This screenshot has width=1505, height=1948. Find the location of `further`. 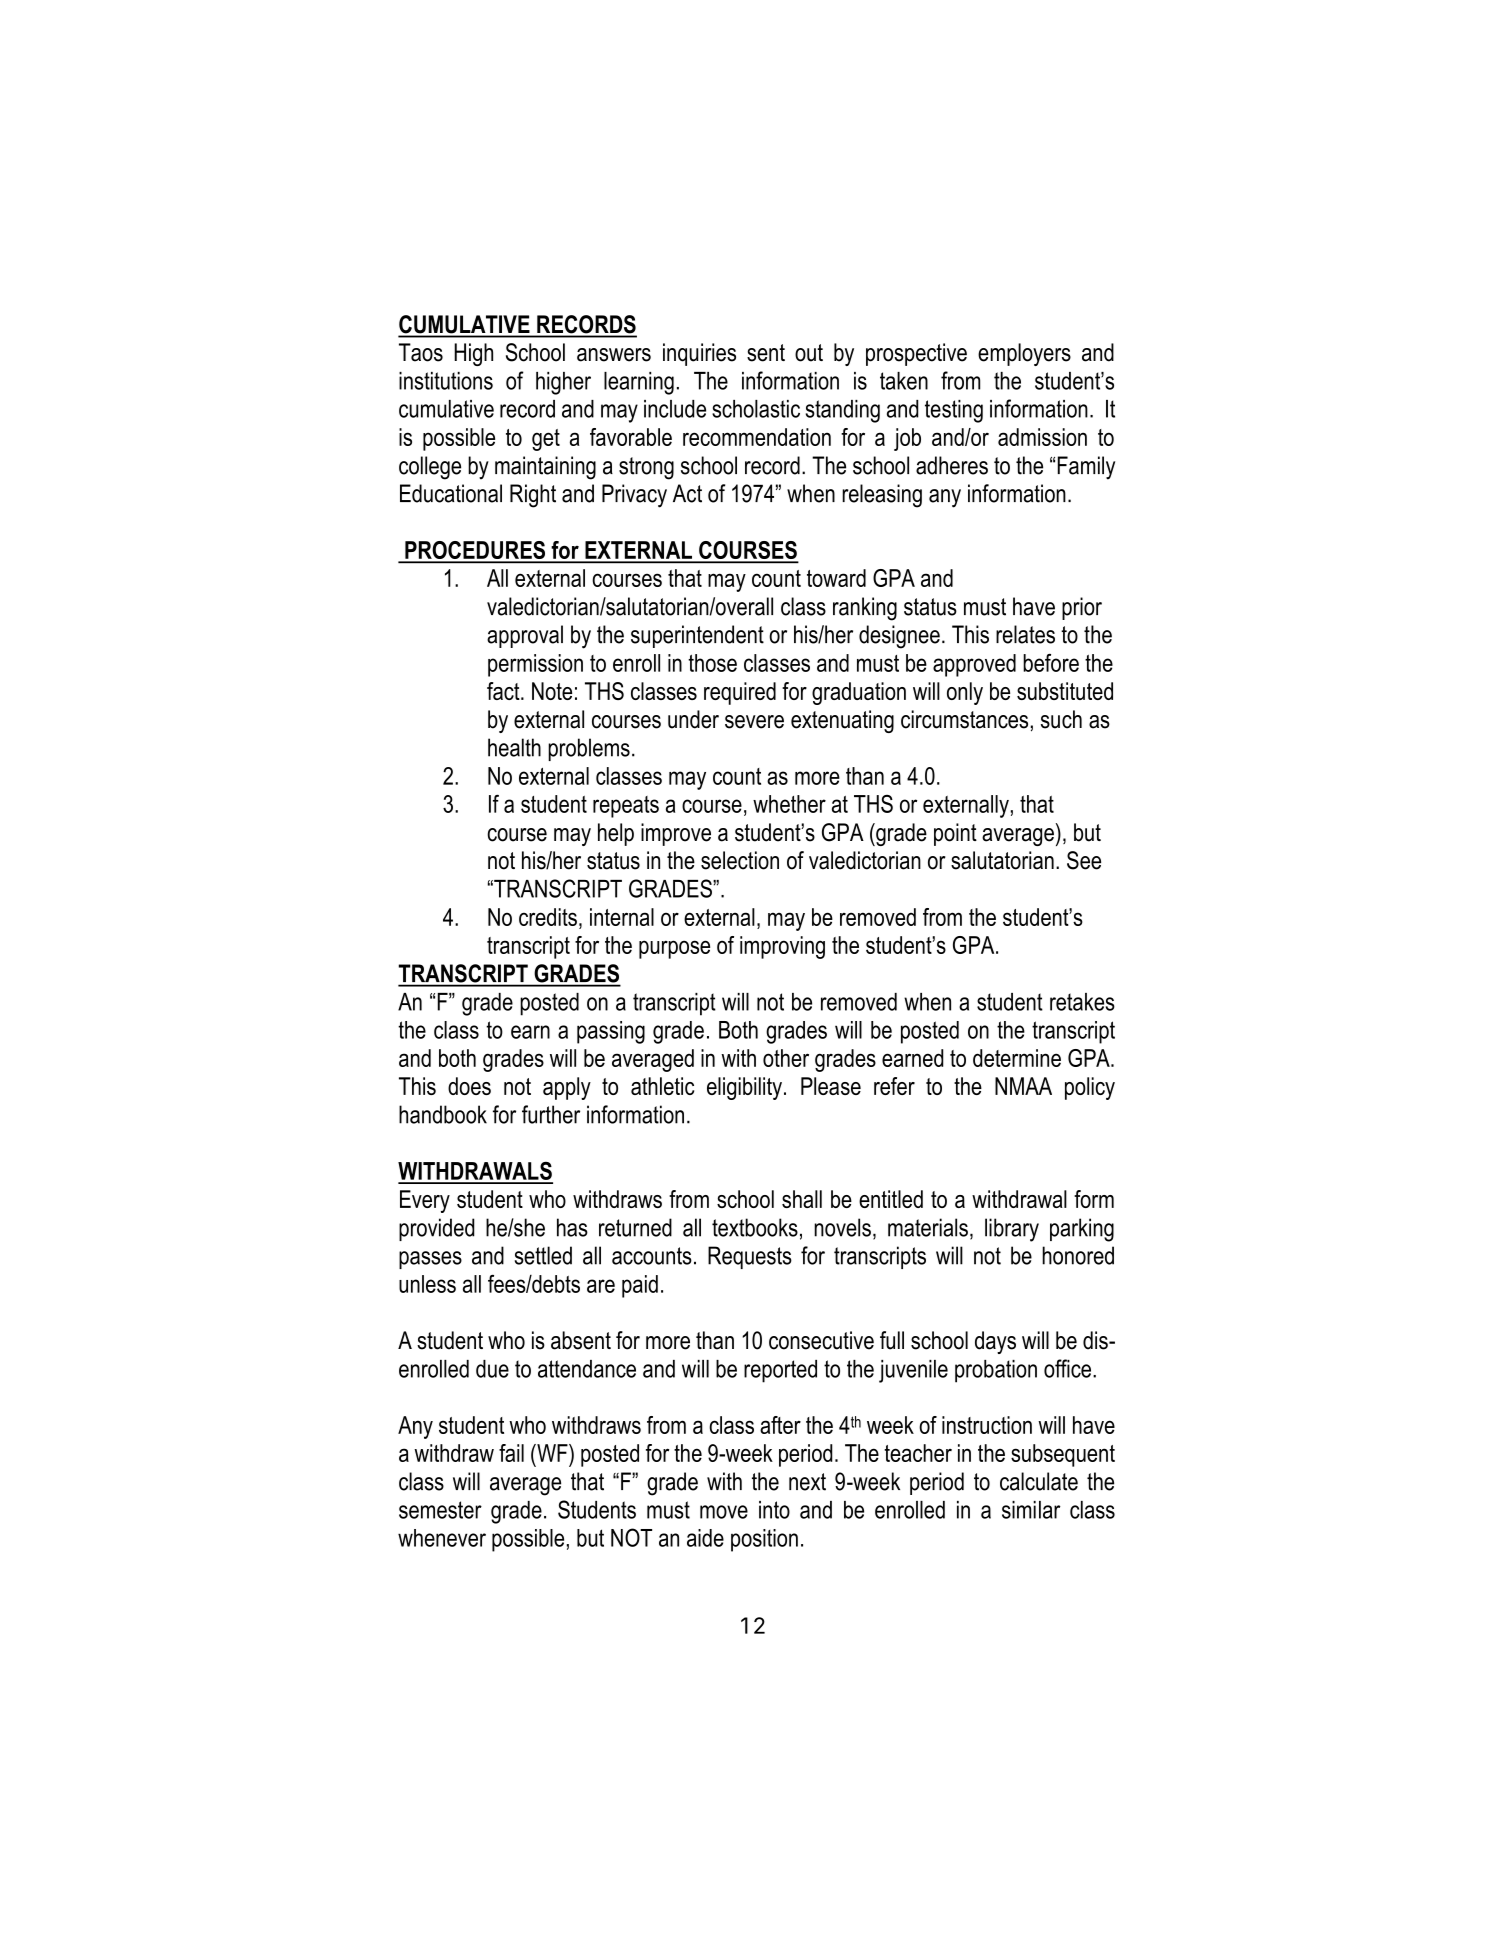

further is located at coordinates (551, 1114).
